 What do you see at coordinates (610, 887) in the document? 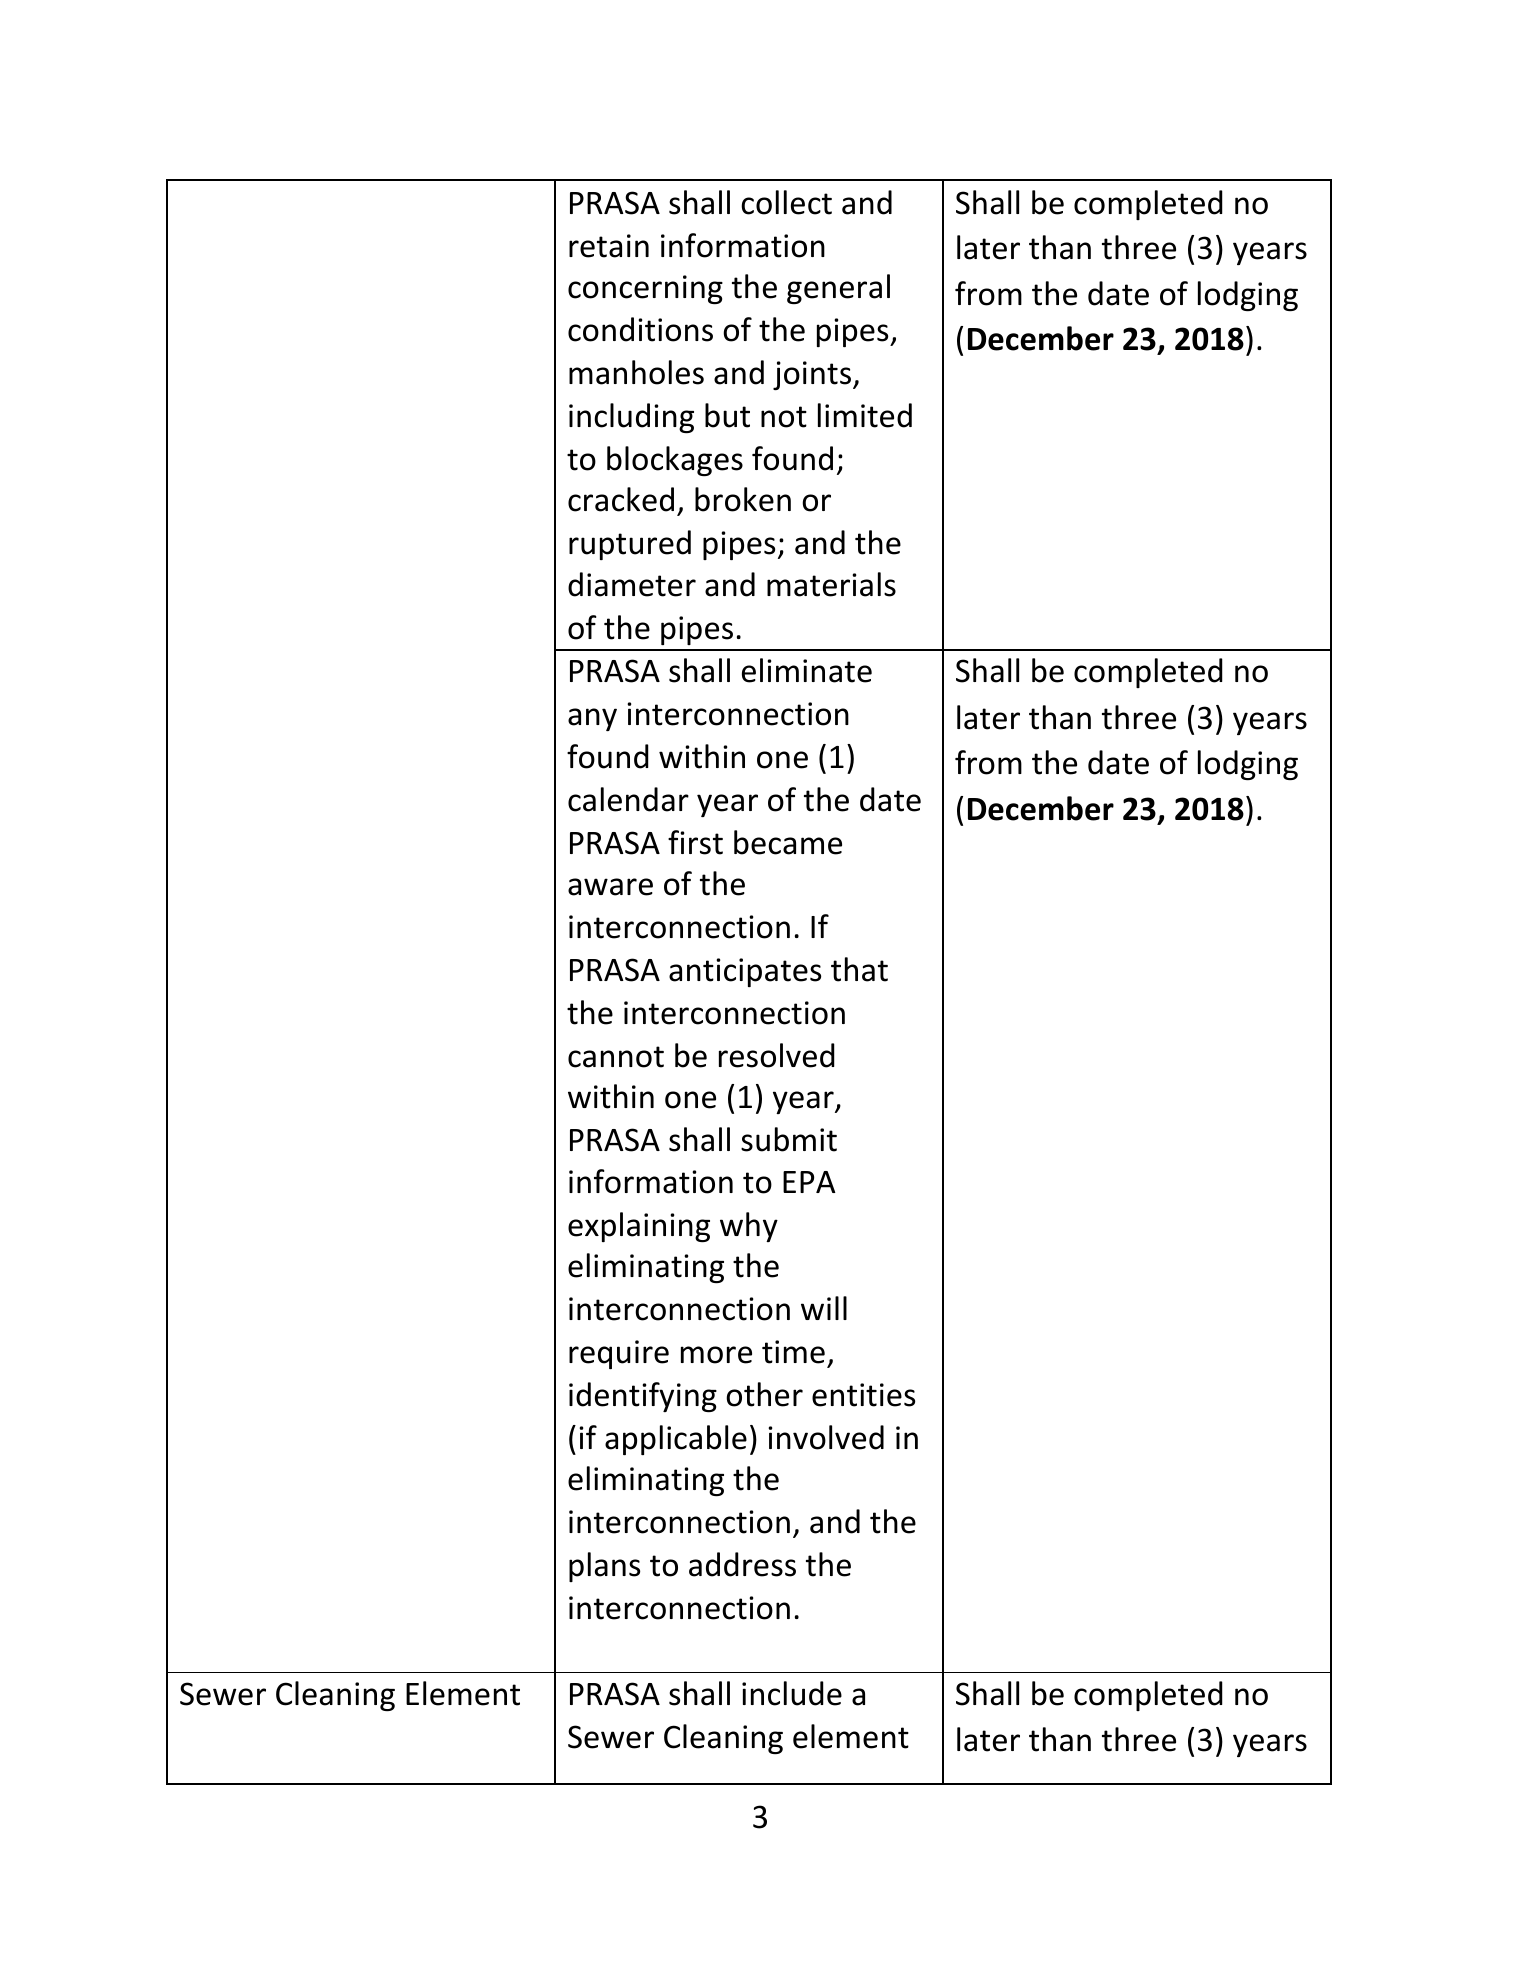
I see `aware` at bounding box center [610, 887].
